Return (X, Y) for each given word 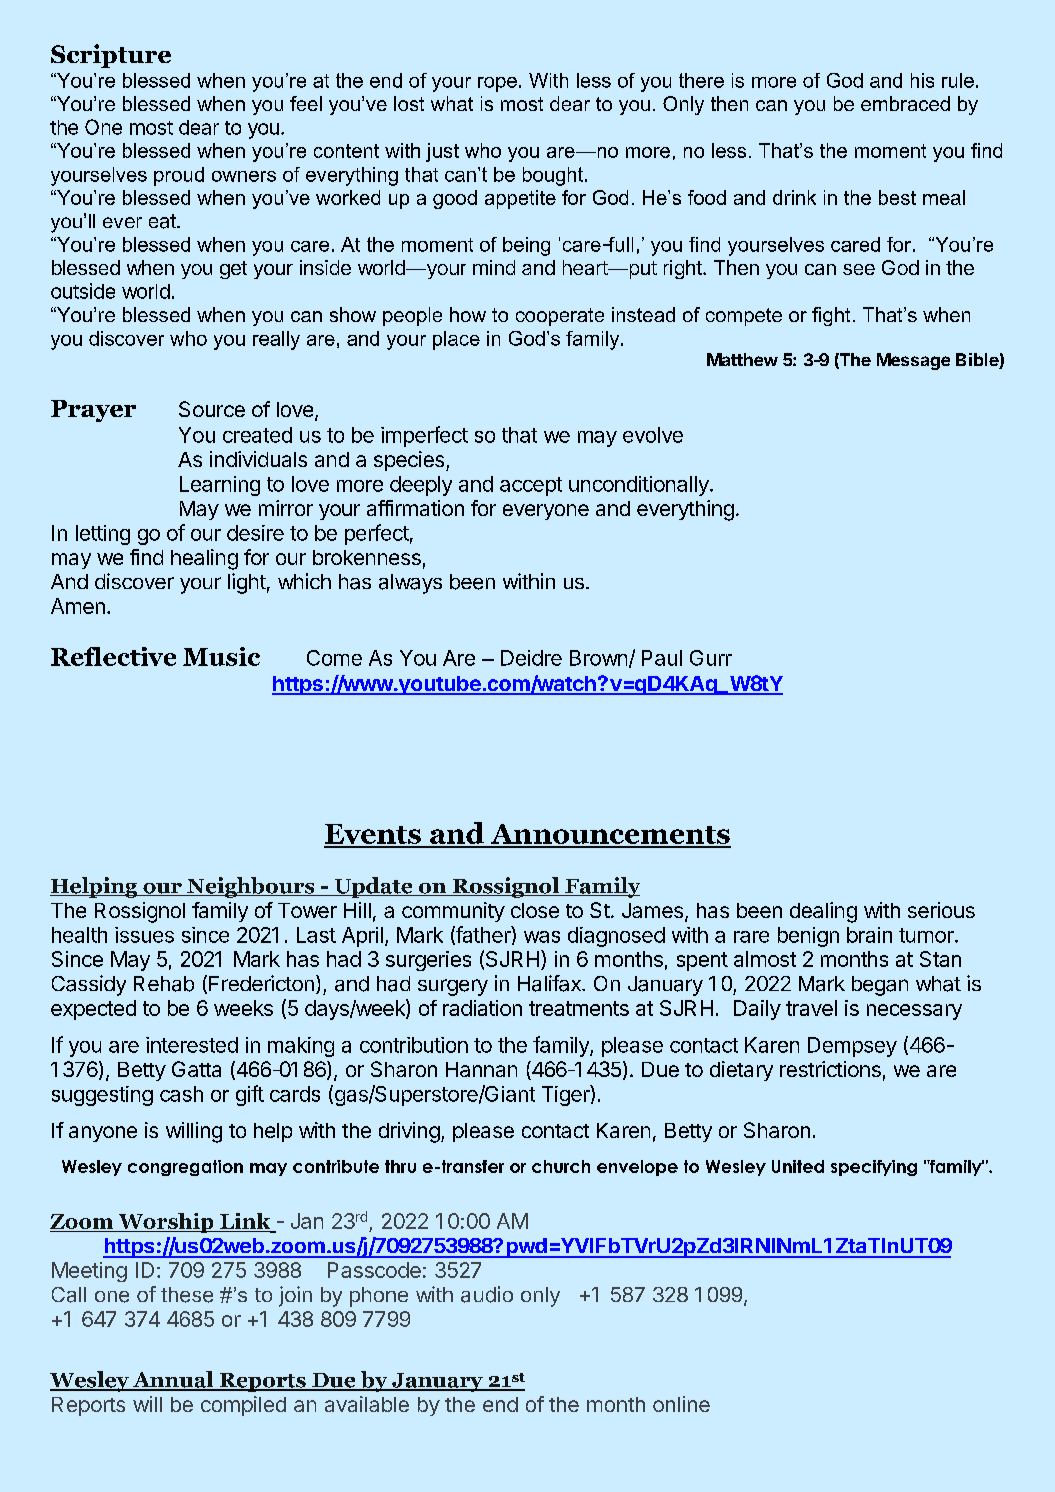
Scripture (111, 56)
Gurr (711, 658)
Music (221, 656)
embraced (905, 103)
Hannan (481, 1069)
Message (913, 361)
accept (531, 486)
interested (192, 1045)
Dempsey (852, 1047)
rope (497, 84)
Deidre (531, 658)
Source (212, 409)
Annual (173, 1380)
